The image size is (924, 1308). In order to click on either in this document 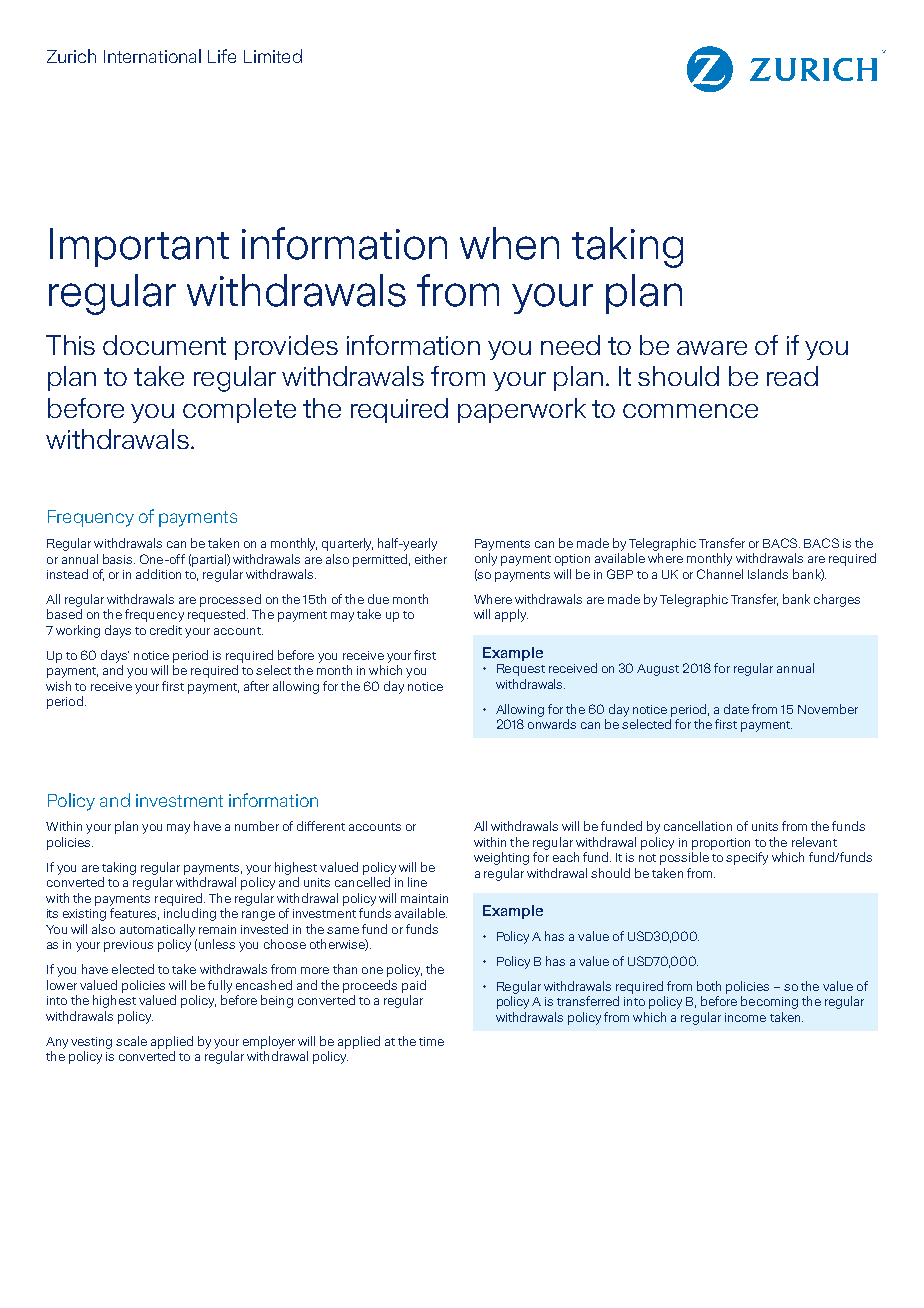, I will do `click(431, 559)`.
